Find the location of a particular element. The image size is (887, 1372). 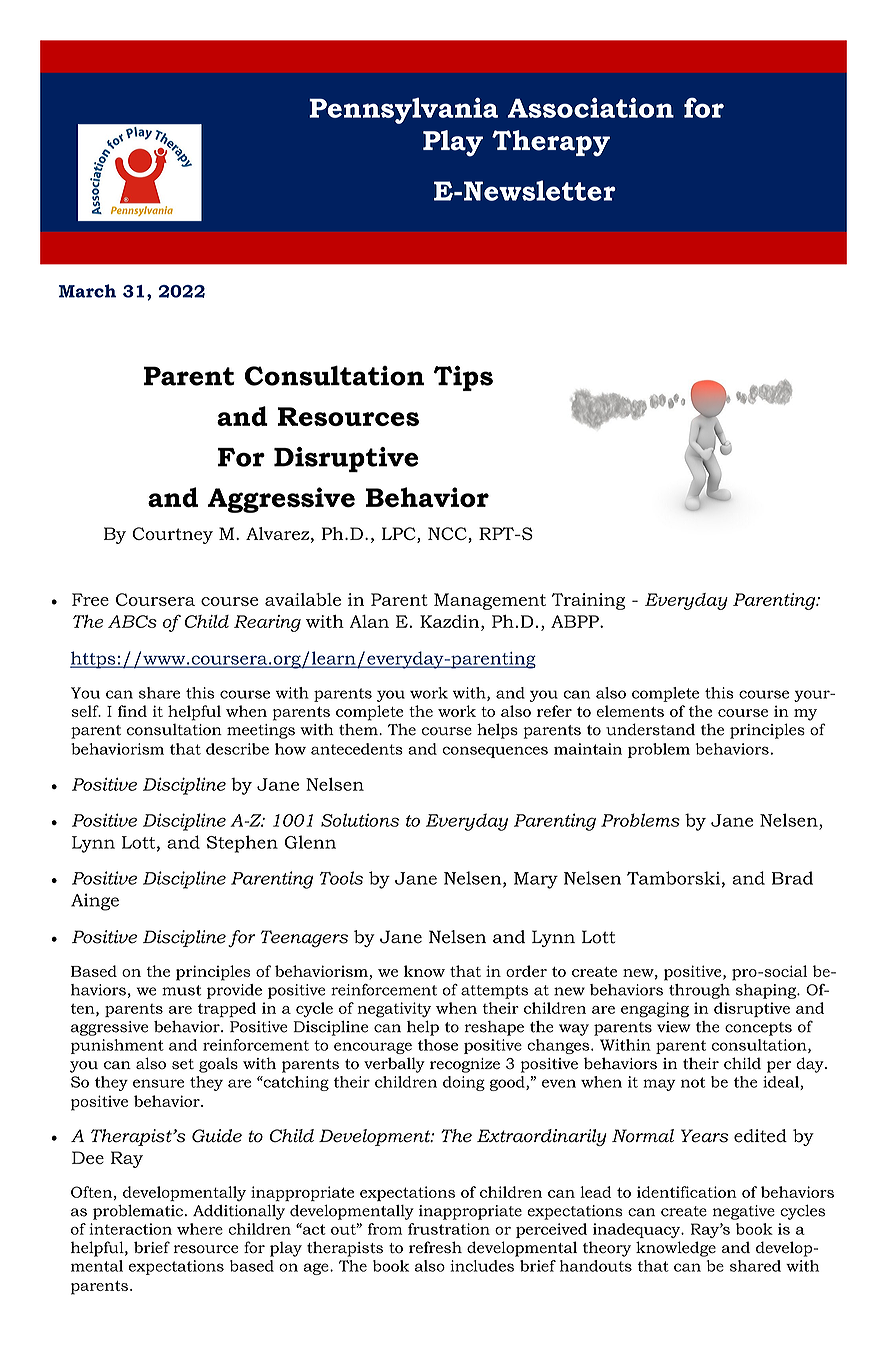

through is located at coordinates (699, 991).
